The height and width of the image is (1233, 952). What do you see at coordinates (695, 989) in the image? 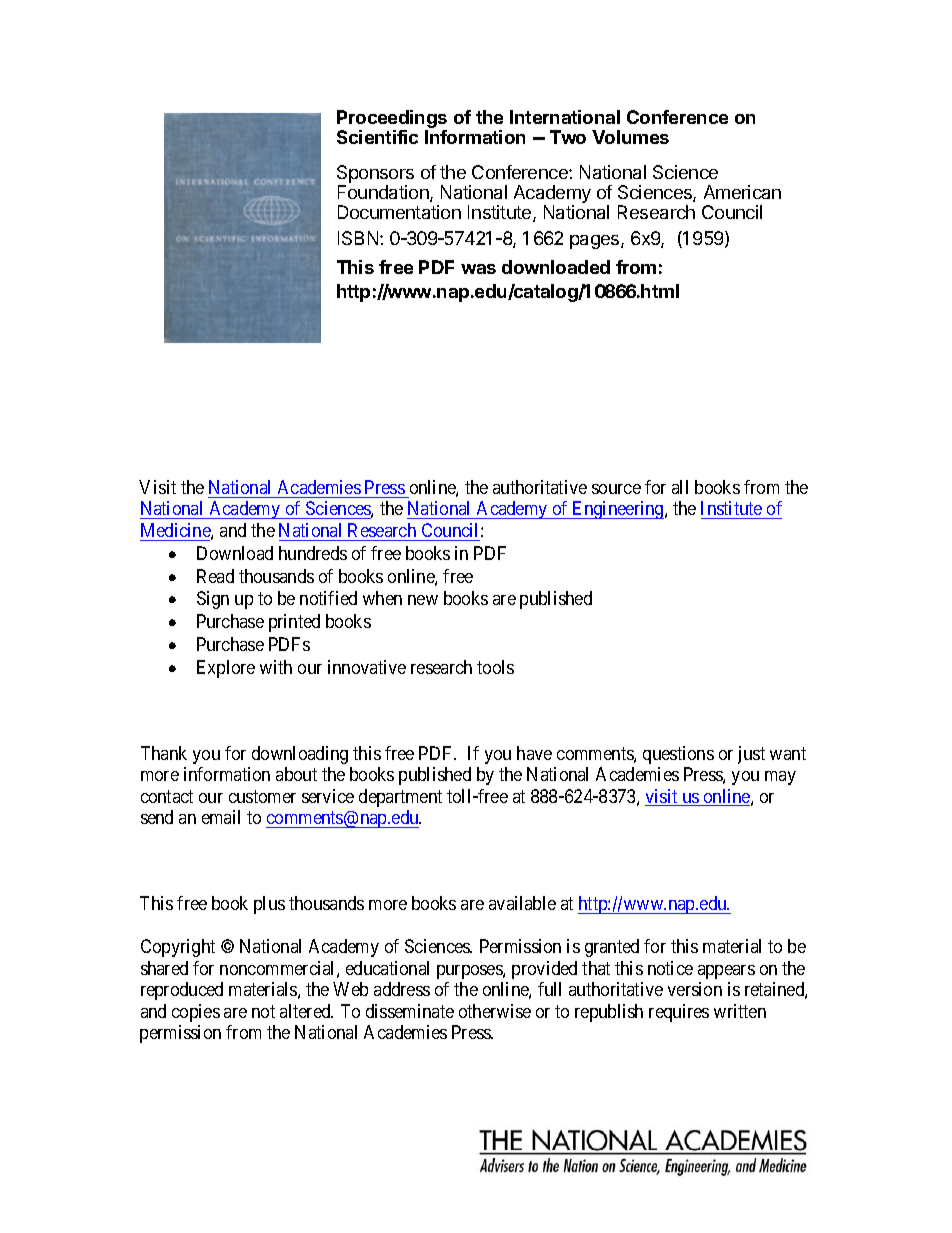
I see `version` at bounding box center [695, 989].
